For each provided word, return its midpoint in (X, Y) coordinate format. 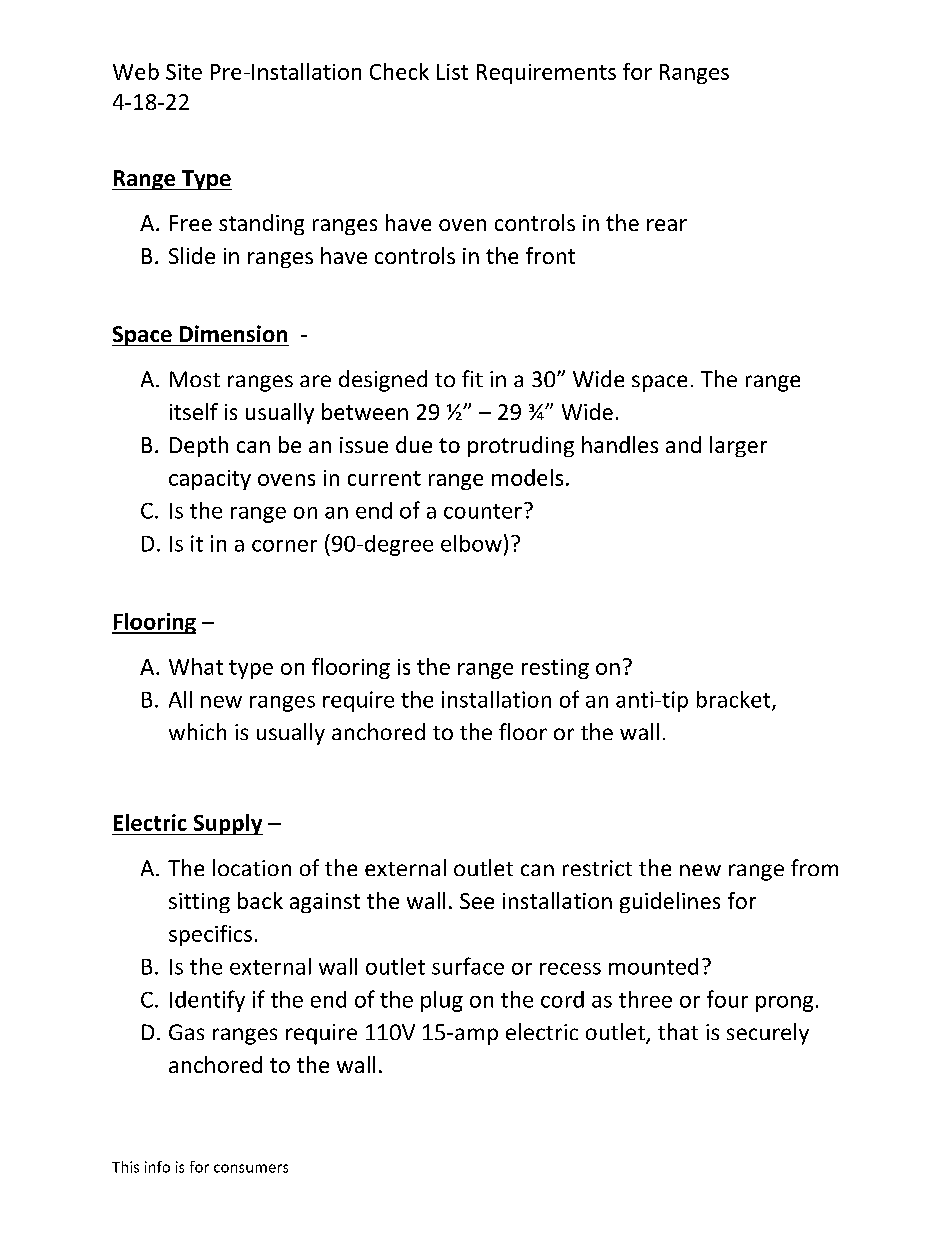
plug (442, 1001)
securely (768, 1034)
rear (667, 225)
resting (555, 669)
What (196, 666)
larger (738, 446)
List (452, 72)
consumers (251, 1168)
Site (184, 72)
